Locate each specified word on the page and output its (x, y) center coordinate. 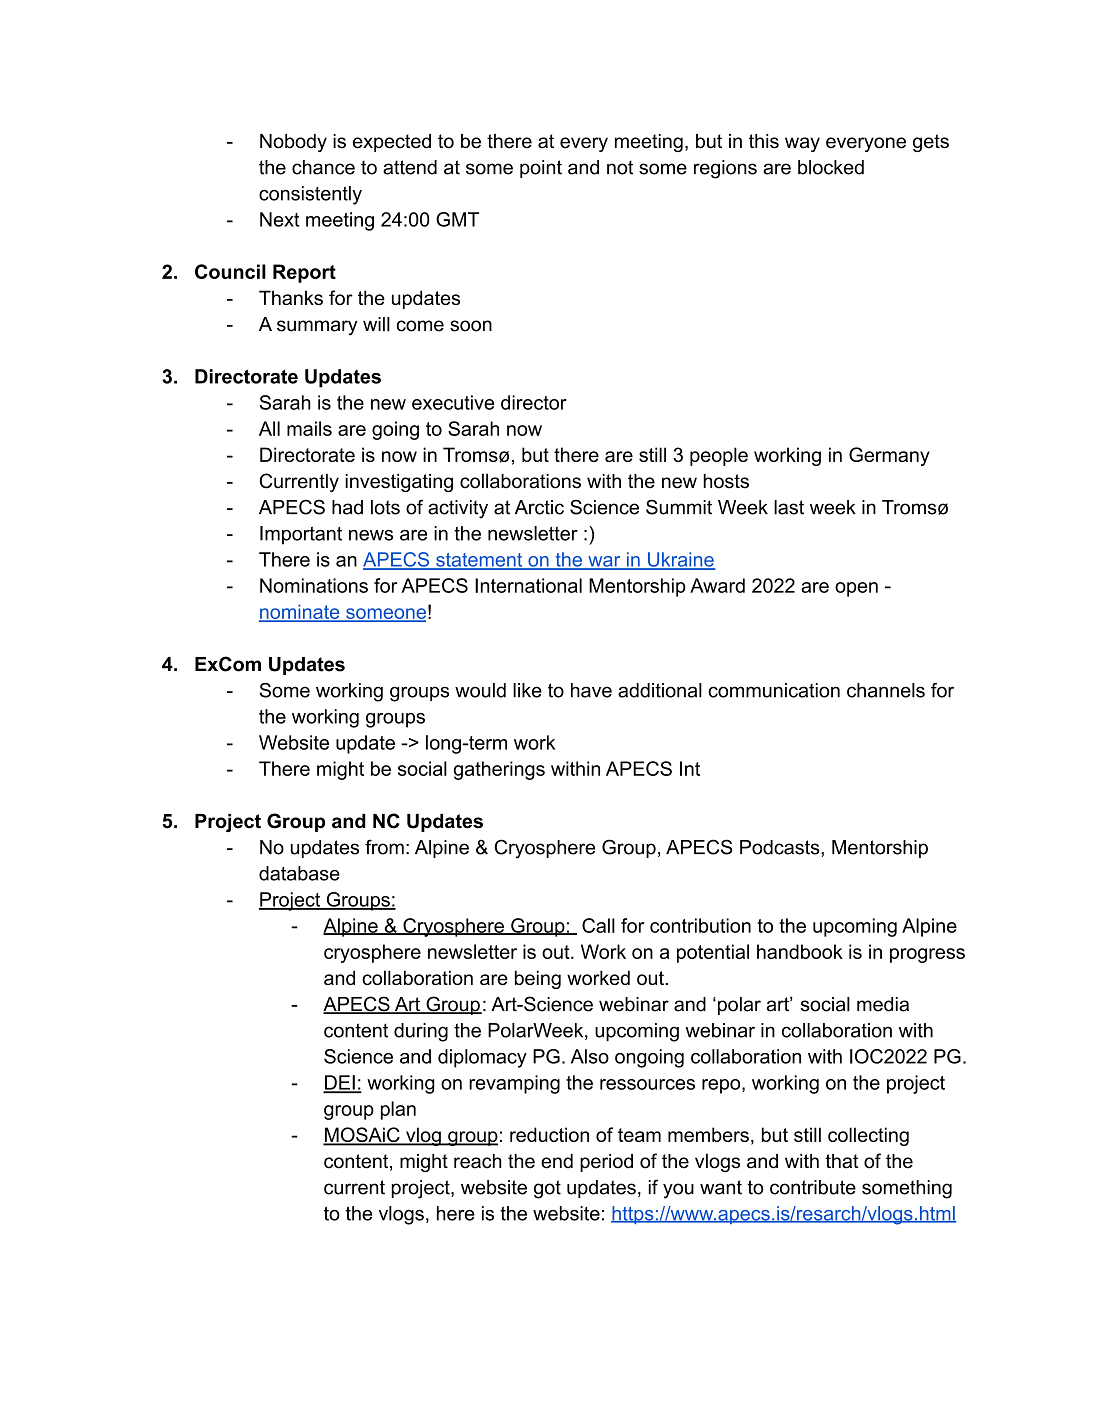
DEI (340, 1083)
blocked (831, 167)
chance (323, 167)
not (620, 167)
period (606, 1163)
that (841, 1161)
